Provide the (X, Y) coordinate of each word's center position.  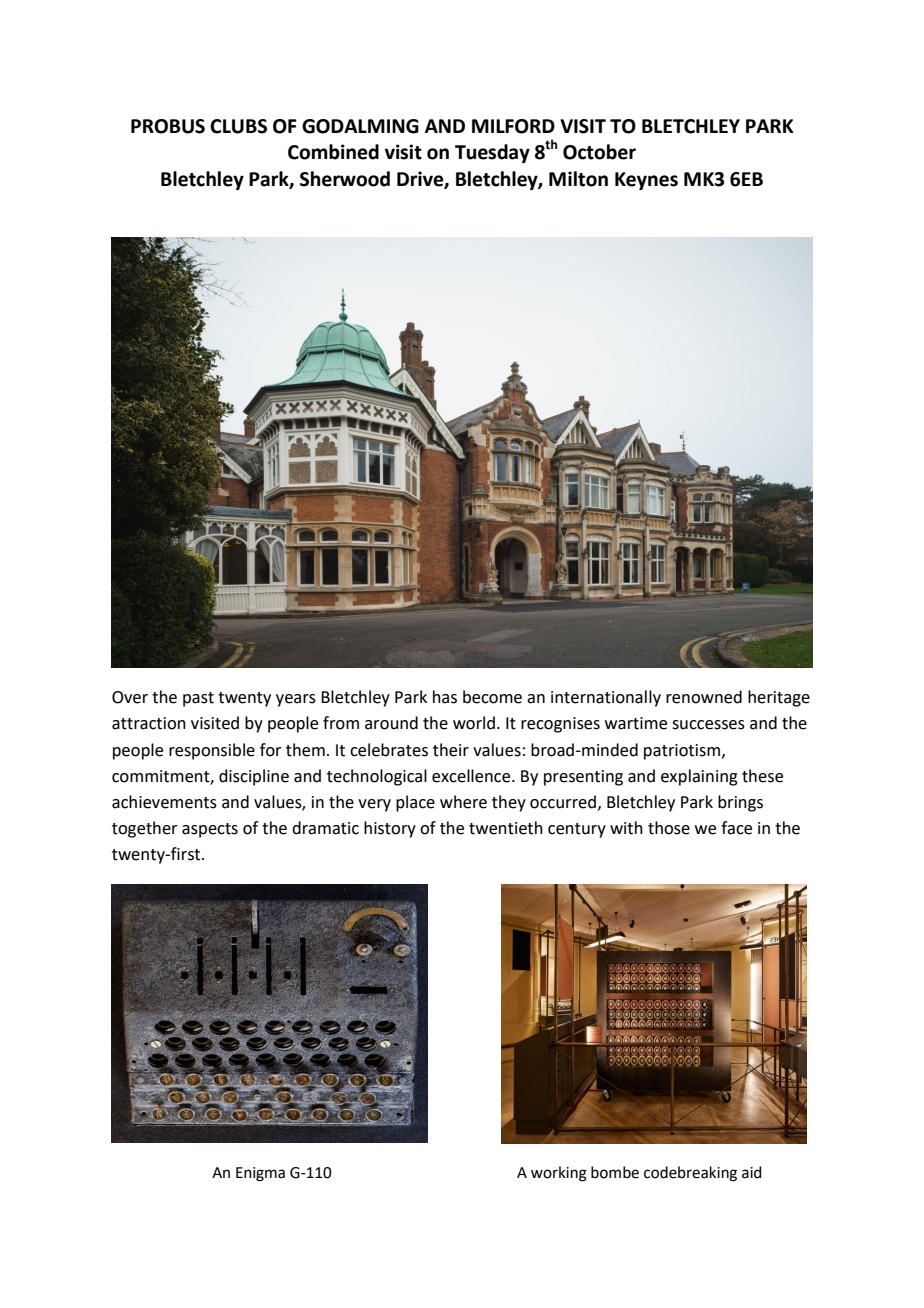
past (198, 699)
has (445, 697)
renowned (704, 697)
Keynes (646, 181)
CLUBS (238, 126)
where (463, 802)
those (669, 828)
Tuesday (492, 153)
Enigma (260, 1174)
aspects (210, 830)
